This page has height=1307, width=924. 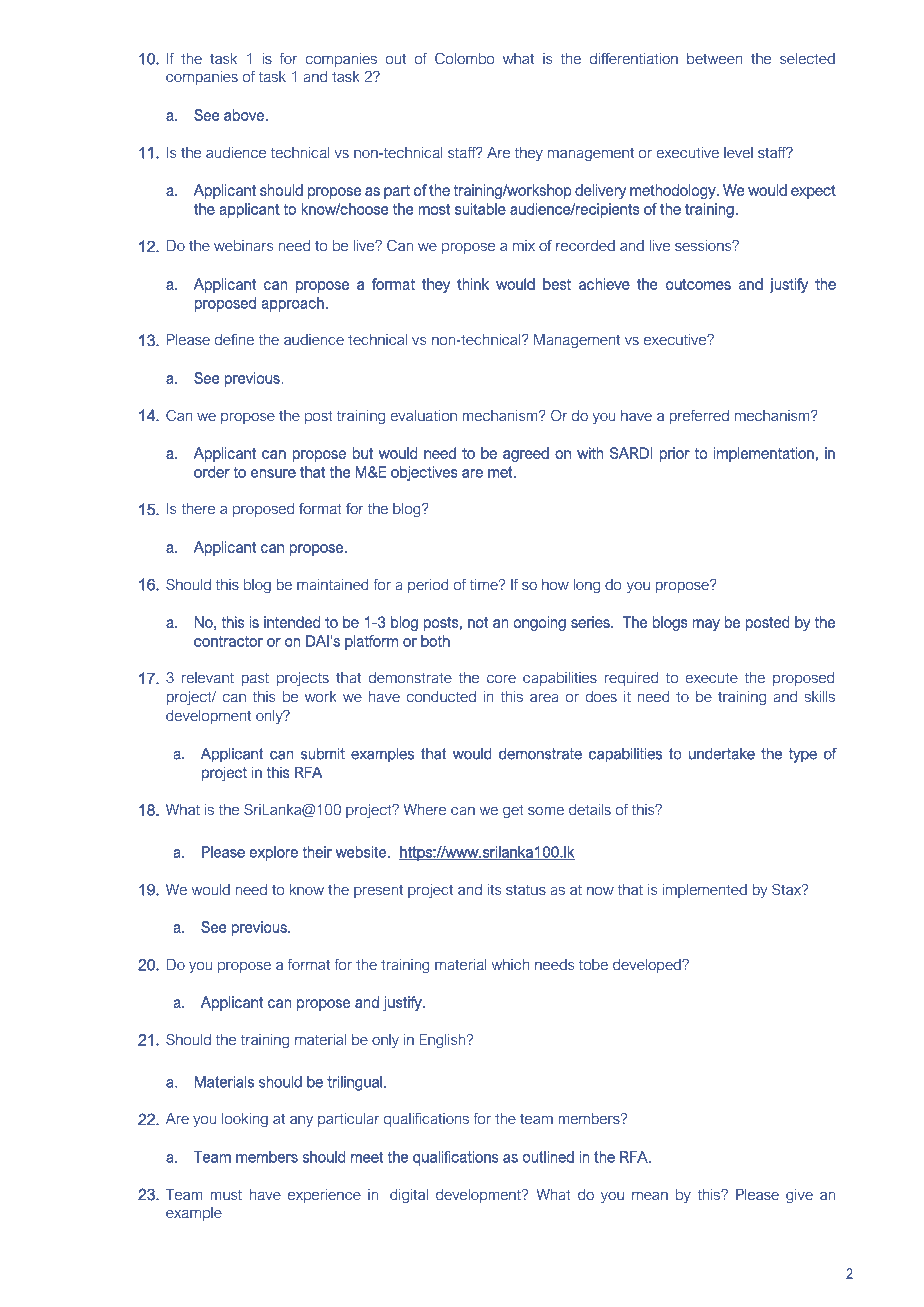 What do you see at coordinates (548, 1157) in the page?
I see `outlined` at bounding box center [548, 1157].
